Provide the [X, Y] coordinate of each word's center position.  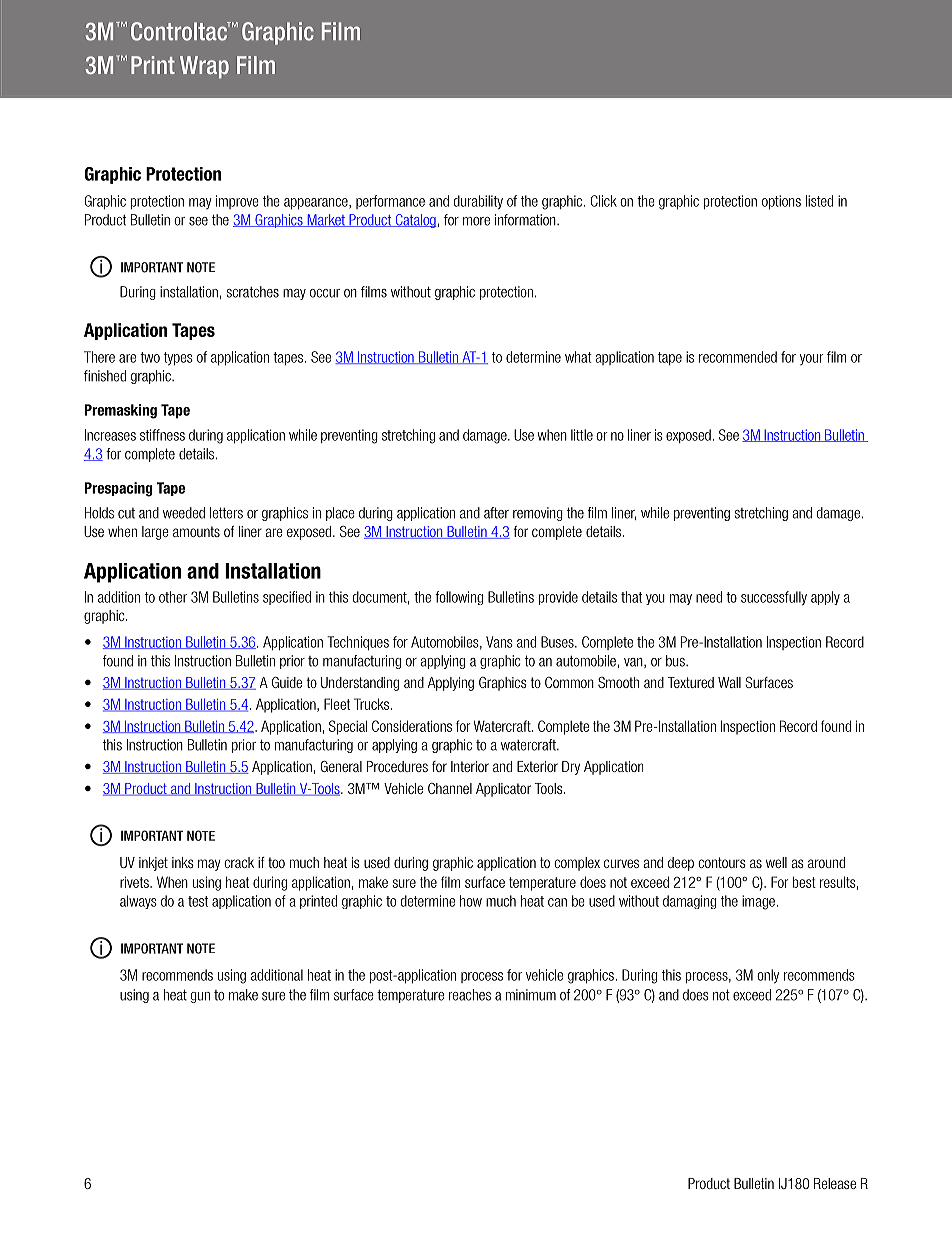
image [758, 902]
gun [200, 997]
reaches [470, 995]
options [781, 202]
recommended [738, 357]
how [471, 901]
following [459, 598]
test [198, 901]
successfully [774, 598]
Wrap [204, 67]
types [178, 359]
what [578, 357]
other [173, 597]
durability [478, 202]
